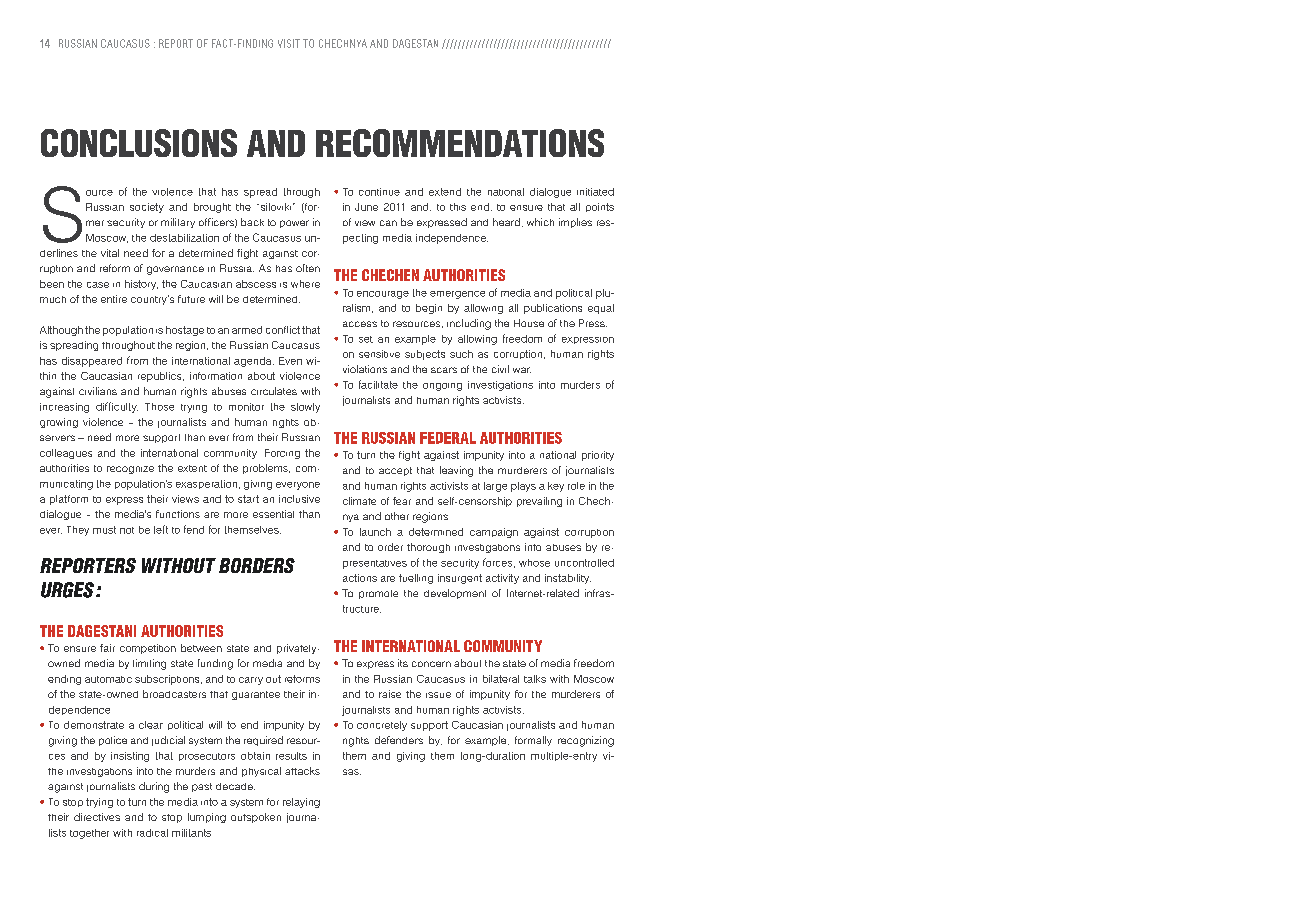 This image has height=924, width=1308. Describe the element at coordinates (595, 192) in the image. I see `initiated` at that location.
